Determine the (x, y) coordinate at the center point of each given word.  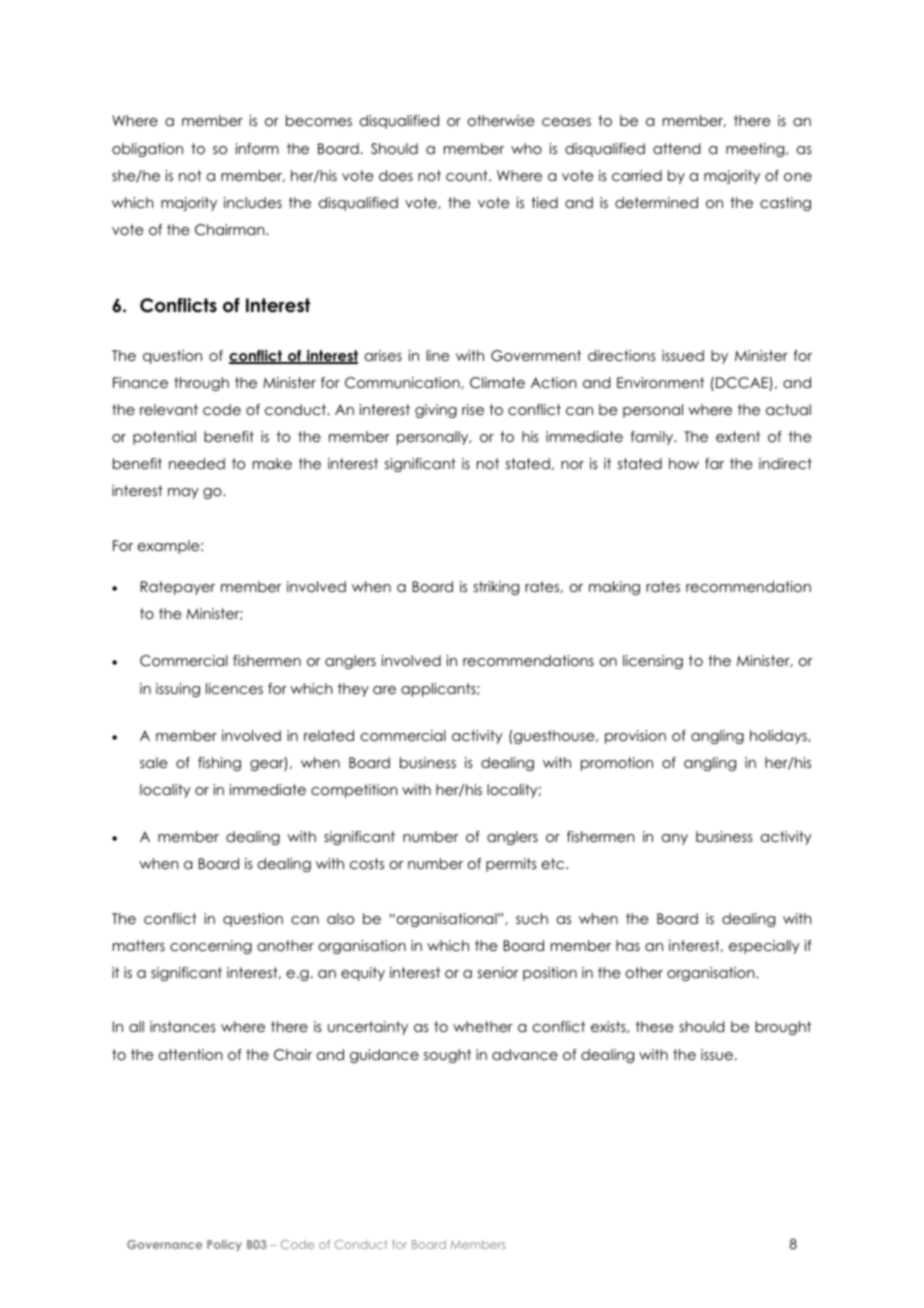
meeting (756, 150)
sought (447, 1056)
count (468, 175)
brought (783, 1028)
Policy (224, 1246)
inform (257, 148)
